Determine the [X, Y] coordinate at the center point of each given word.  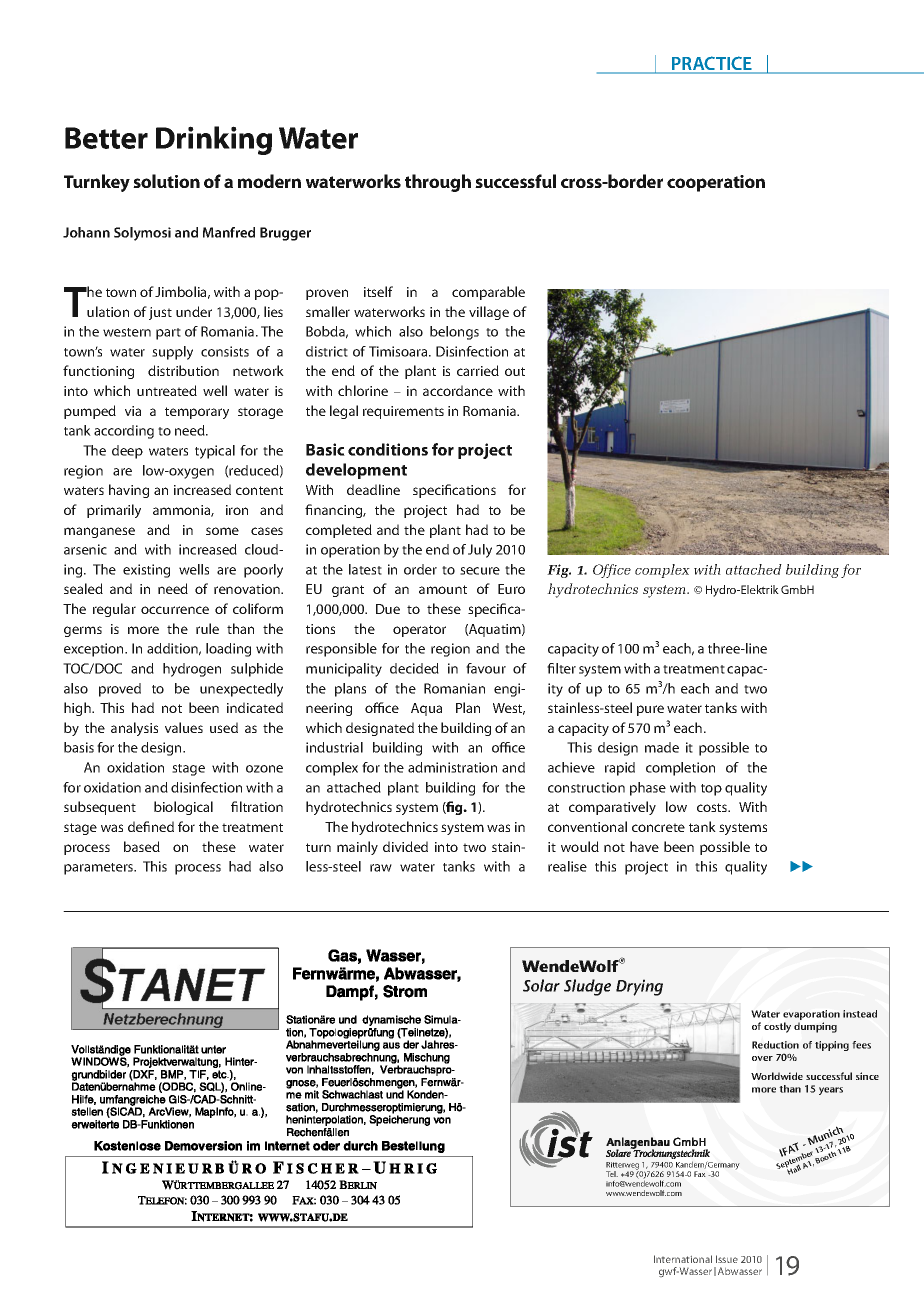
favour [486, 668]
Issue [727, 1259]
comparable [488, 293]
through [438, 183]
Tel [612, 1174]
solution [166, 181]
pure [650, 710]
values [184, 727]
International [683, 1259]
